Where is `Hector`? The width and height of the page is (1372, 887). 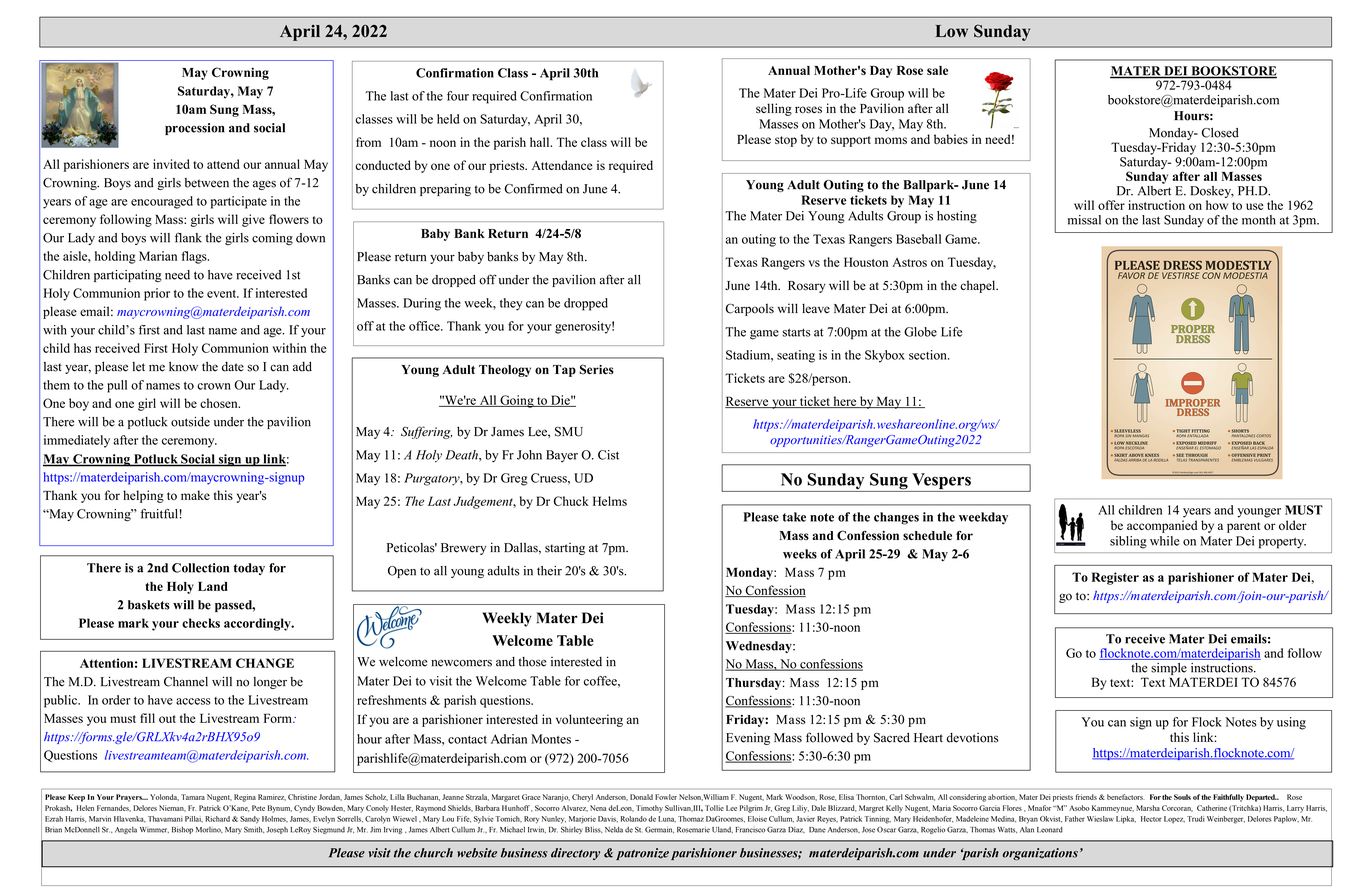 Hector is located at coordinates (1151, 819).
